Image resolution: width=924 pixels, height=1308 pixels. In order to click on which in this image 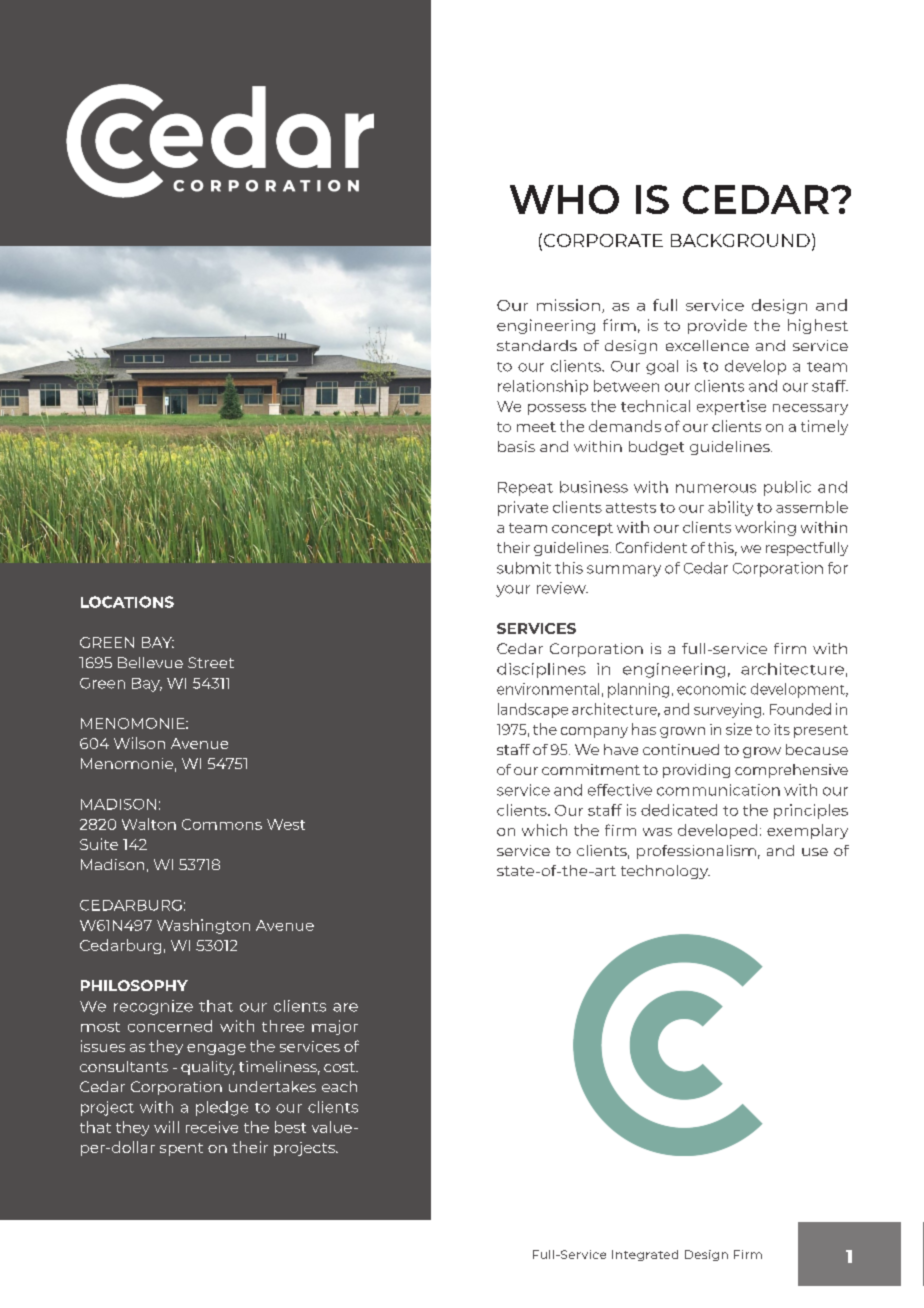, I will do `click(544, 830)`.
